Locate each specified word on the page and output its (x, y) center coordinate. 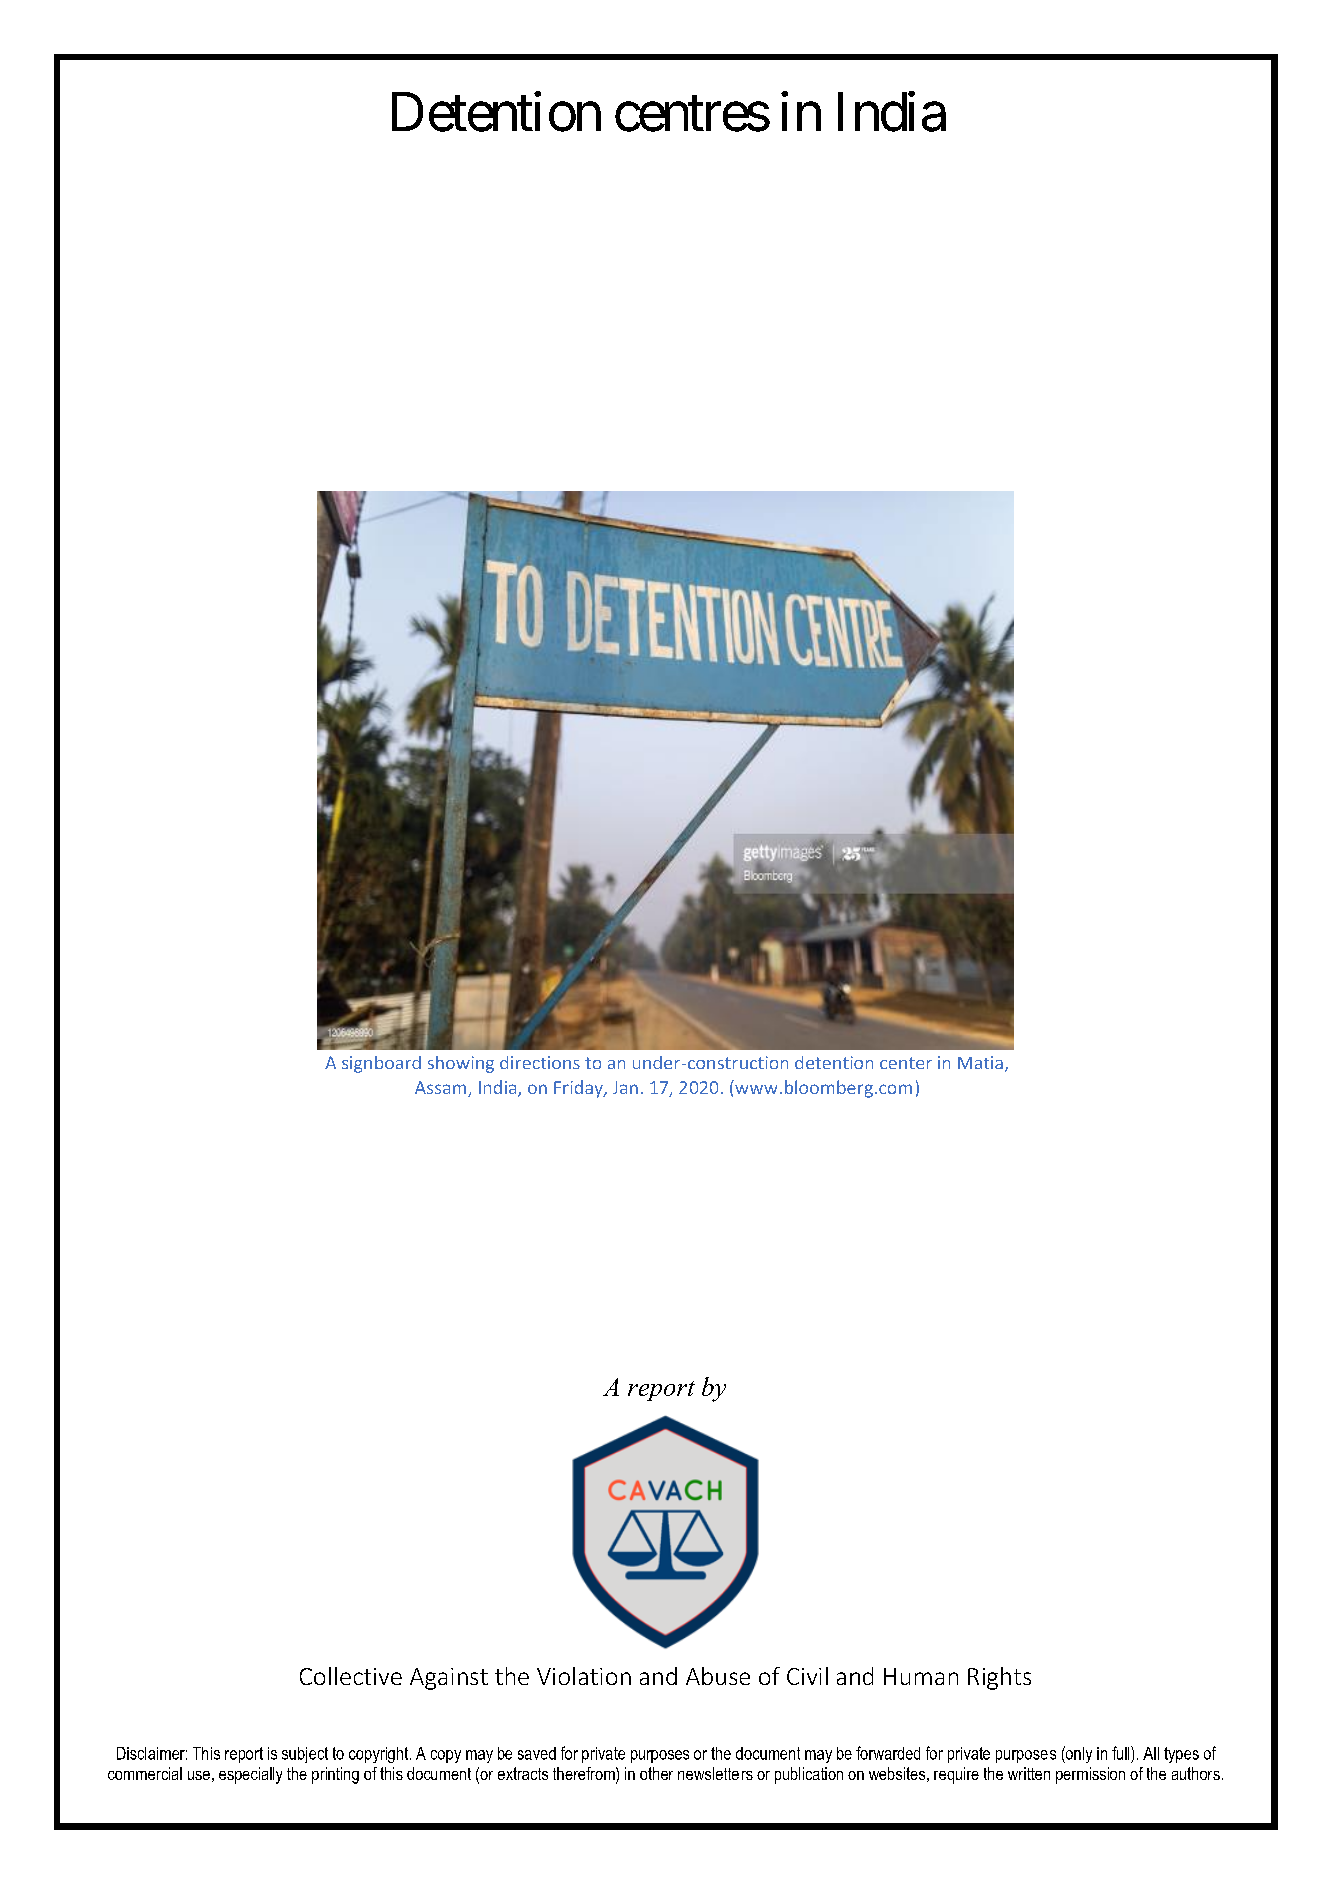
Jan (625, 1087)
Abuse (718, 1676)
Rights (999, 1678)
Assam (442, 1089)
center (906, 1063)
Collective (351, 1676)
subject (305, 1755)
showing (461, 1064)
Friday (579, 1089)
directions (540, 1062)
